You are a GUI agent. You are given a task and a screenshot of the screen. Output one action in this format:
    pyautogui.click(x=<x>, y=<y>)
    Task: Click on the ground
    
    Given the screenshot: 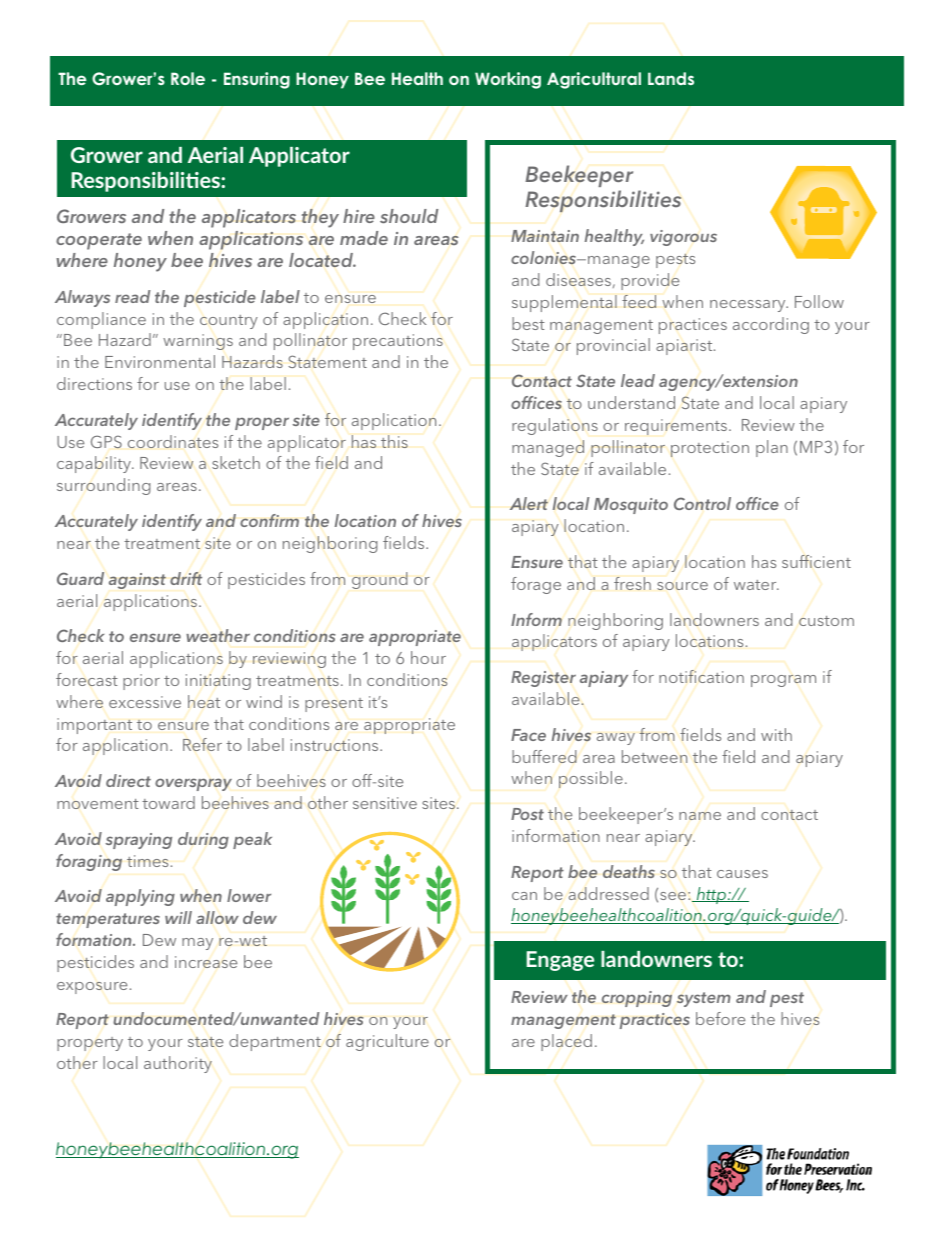 What is the action you would take?
    pyautogui.click(x=380, y=580)
